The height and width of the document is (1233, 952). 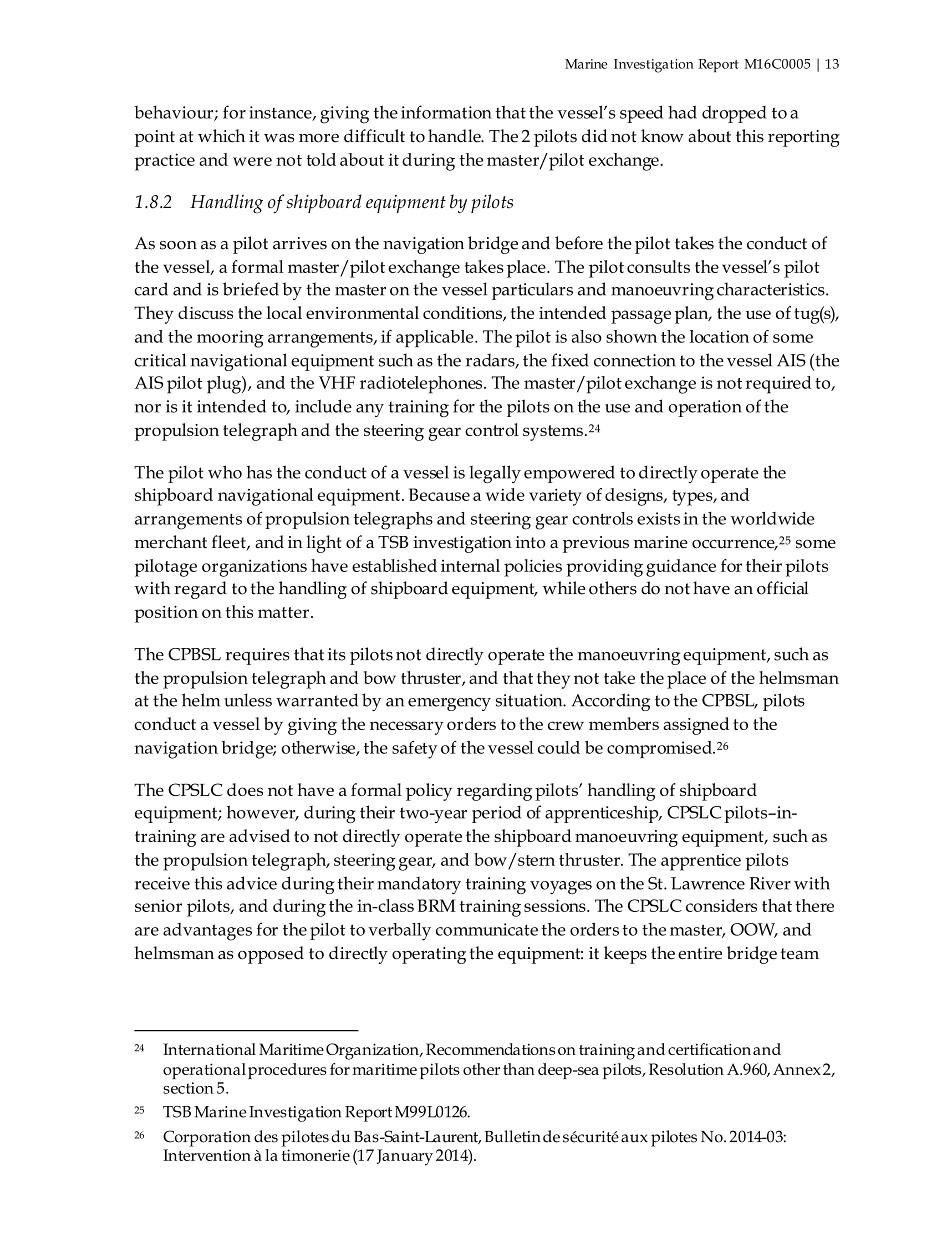 I want to click on handle, so click(x=455, y=136).
